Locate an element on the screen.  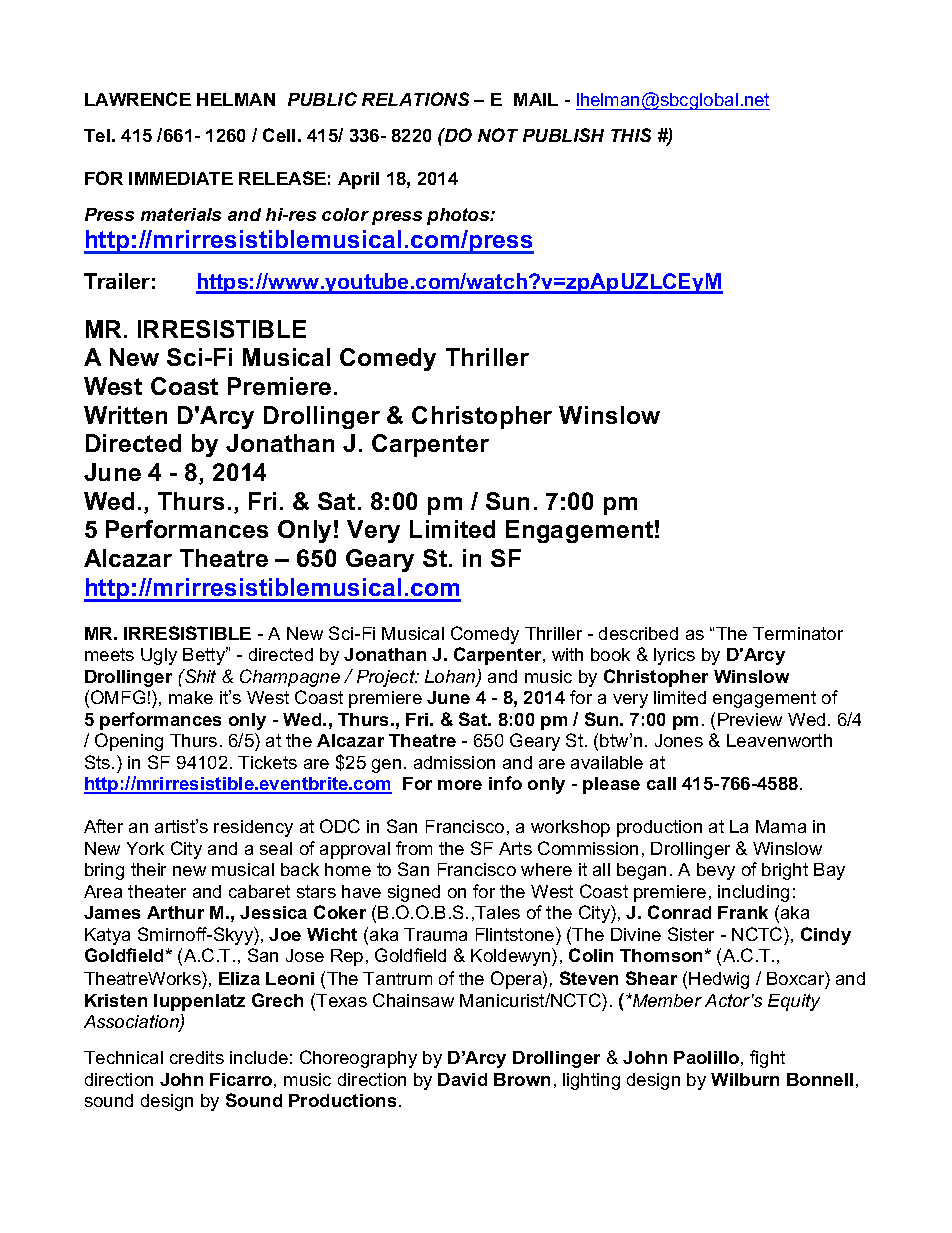
credits is located at coordinates (197, 1057).
